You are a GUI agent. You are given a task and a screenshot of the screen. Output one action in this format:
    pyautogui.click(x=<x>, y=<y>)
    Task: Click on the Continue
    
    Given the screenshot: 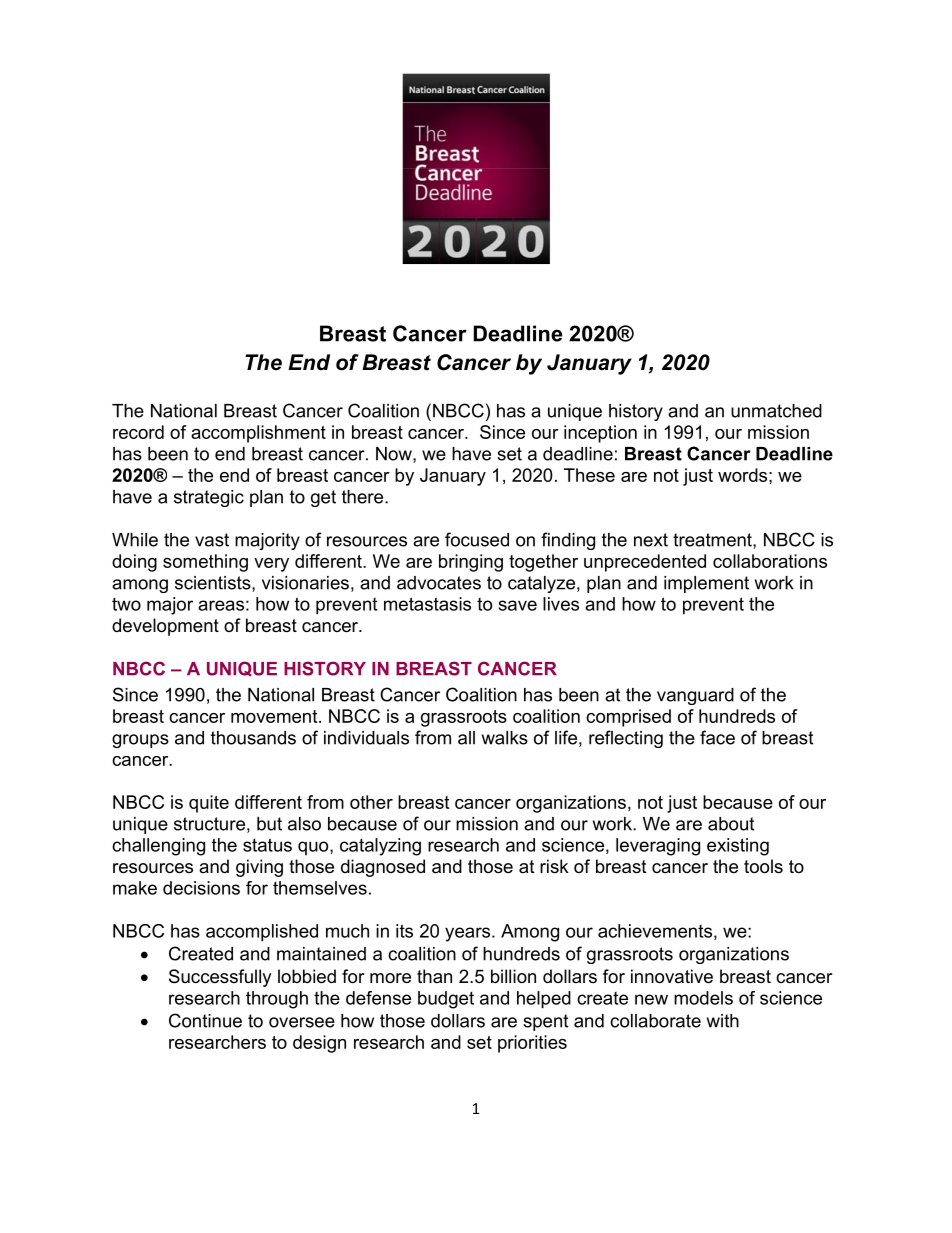 What is the action you would take?
    pyautogui.click(x=205, y=1020)
